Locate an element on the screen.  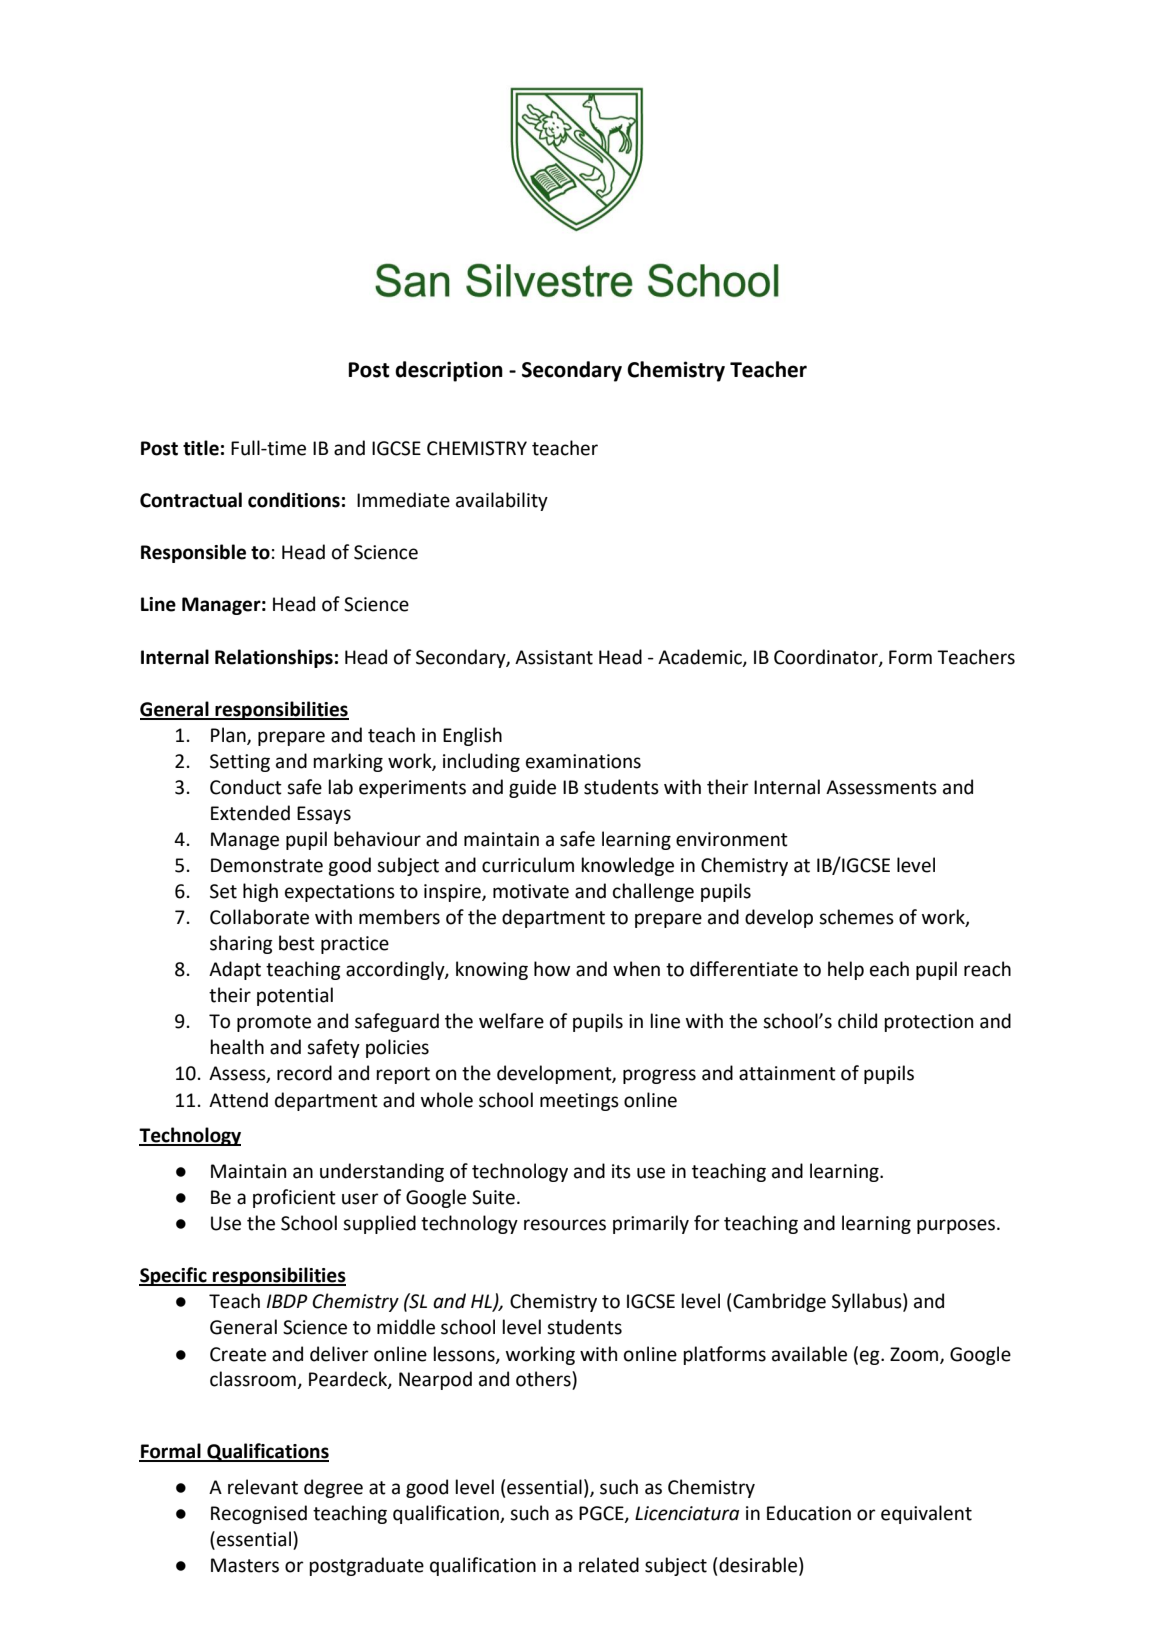
title is located at coordinates (201, 448).
